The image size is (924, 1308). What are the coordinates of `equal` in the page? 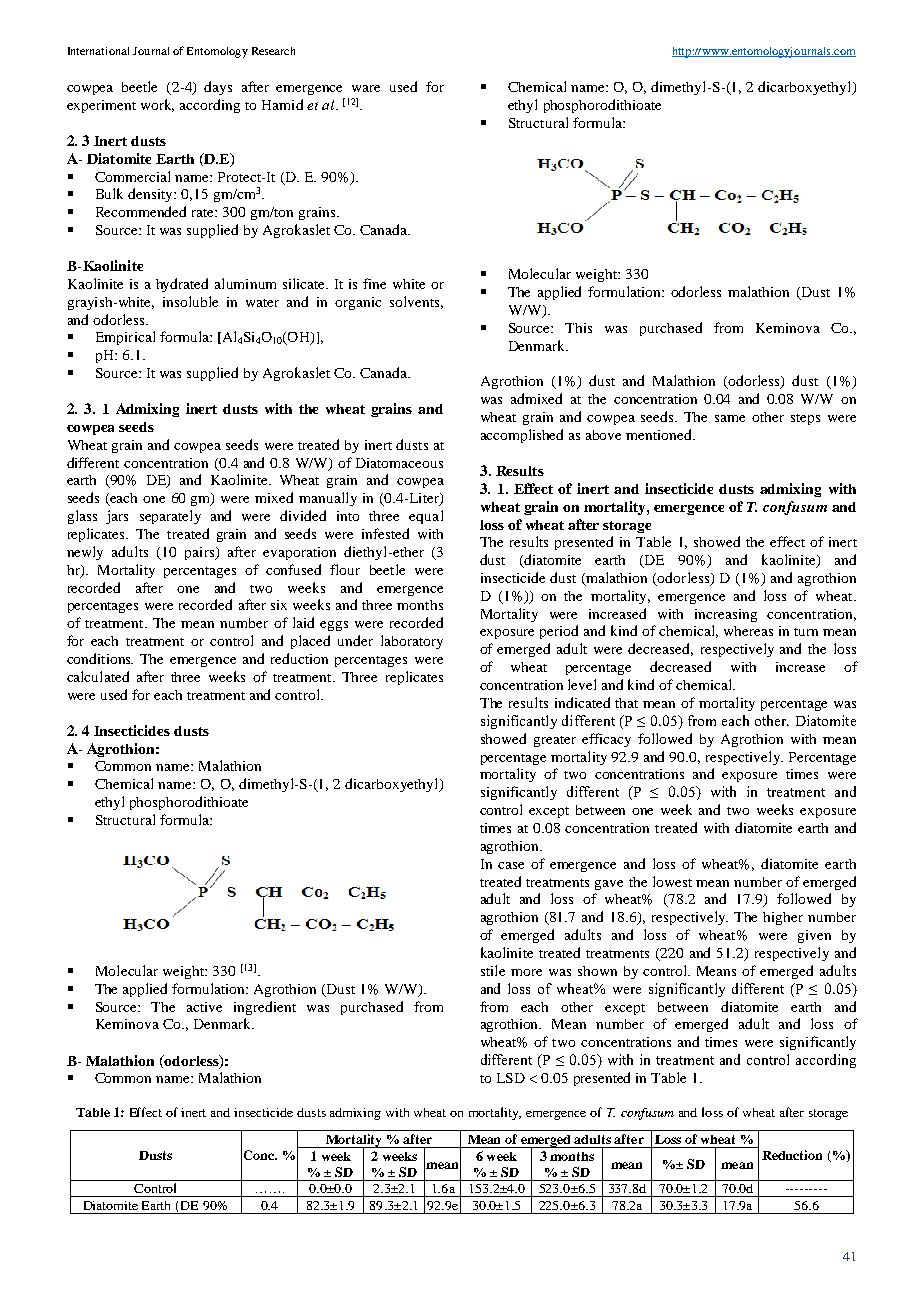 It's located at (426, 517).
